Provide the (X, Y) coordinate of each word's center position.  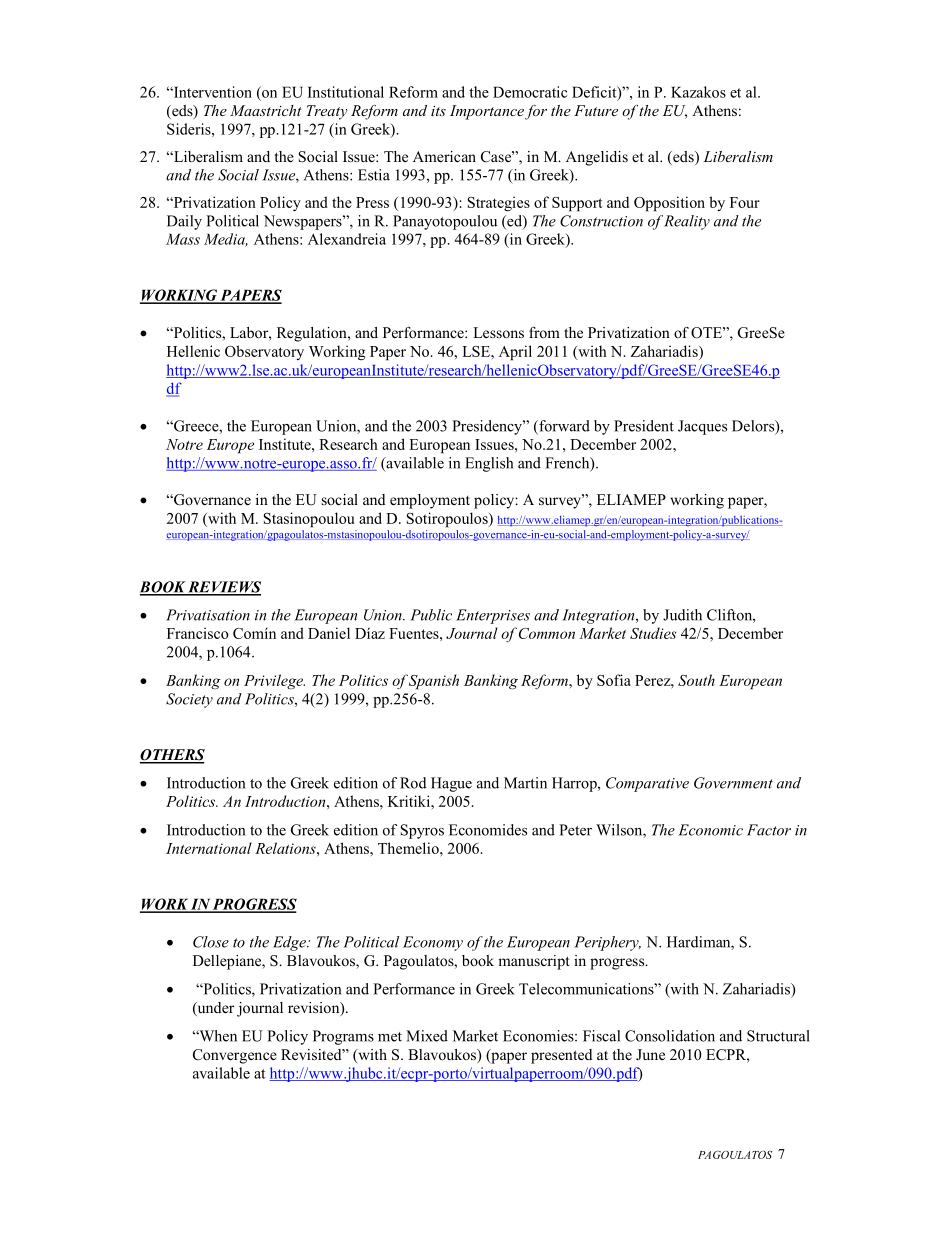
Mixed (427, 1036)
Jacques (702, 427)
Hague (451, 784)
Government (733, 783)
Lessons (498, 332)
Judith (682, 615)
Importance (487, 112)
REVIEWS (223, 588)
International (209, 848)
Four (745, 202)
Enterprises (493, 616)
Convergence (235, 1056)
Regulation (313, 334)
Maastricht (266, 110)
